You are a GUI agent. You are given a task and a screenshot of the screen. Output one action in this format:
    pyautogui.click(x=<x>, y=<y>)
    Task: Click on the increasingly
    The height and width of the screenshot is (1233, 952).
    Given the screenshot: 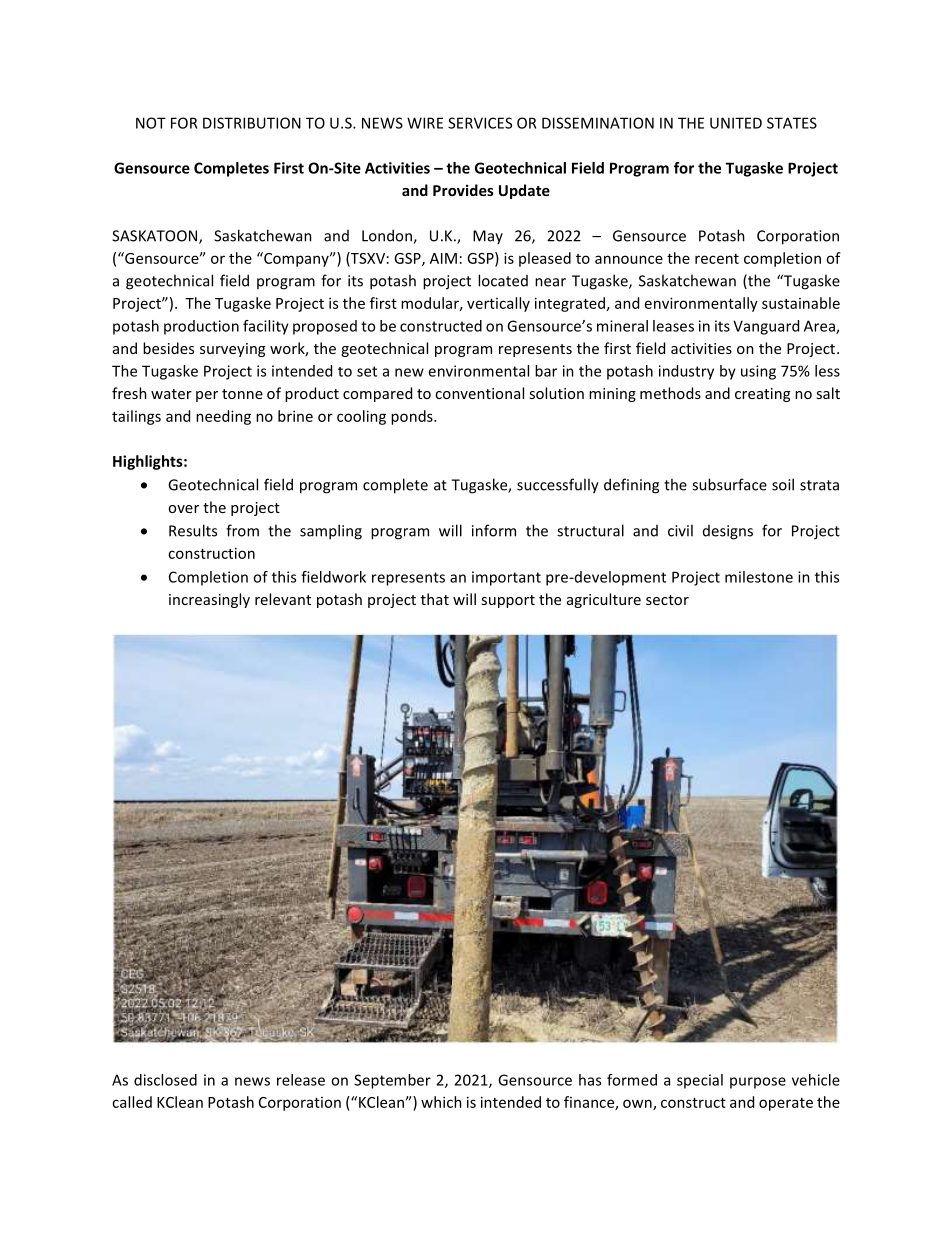 What is the action you would take?
    pyautogui.click(x=209, y=600)
